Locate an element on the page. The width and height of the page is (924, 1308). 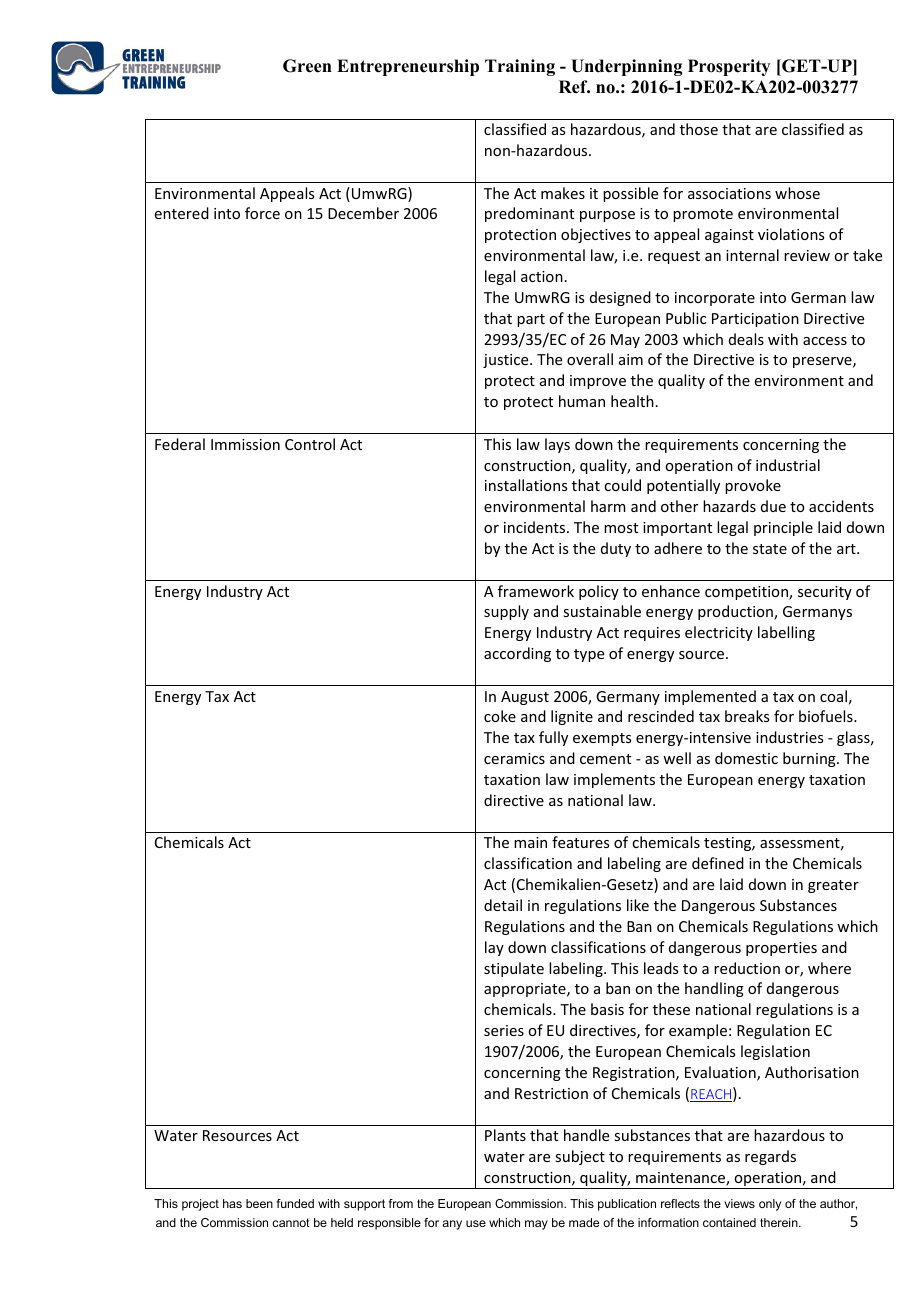
detail is located at coordinates (503, 905).
